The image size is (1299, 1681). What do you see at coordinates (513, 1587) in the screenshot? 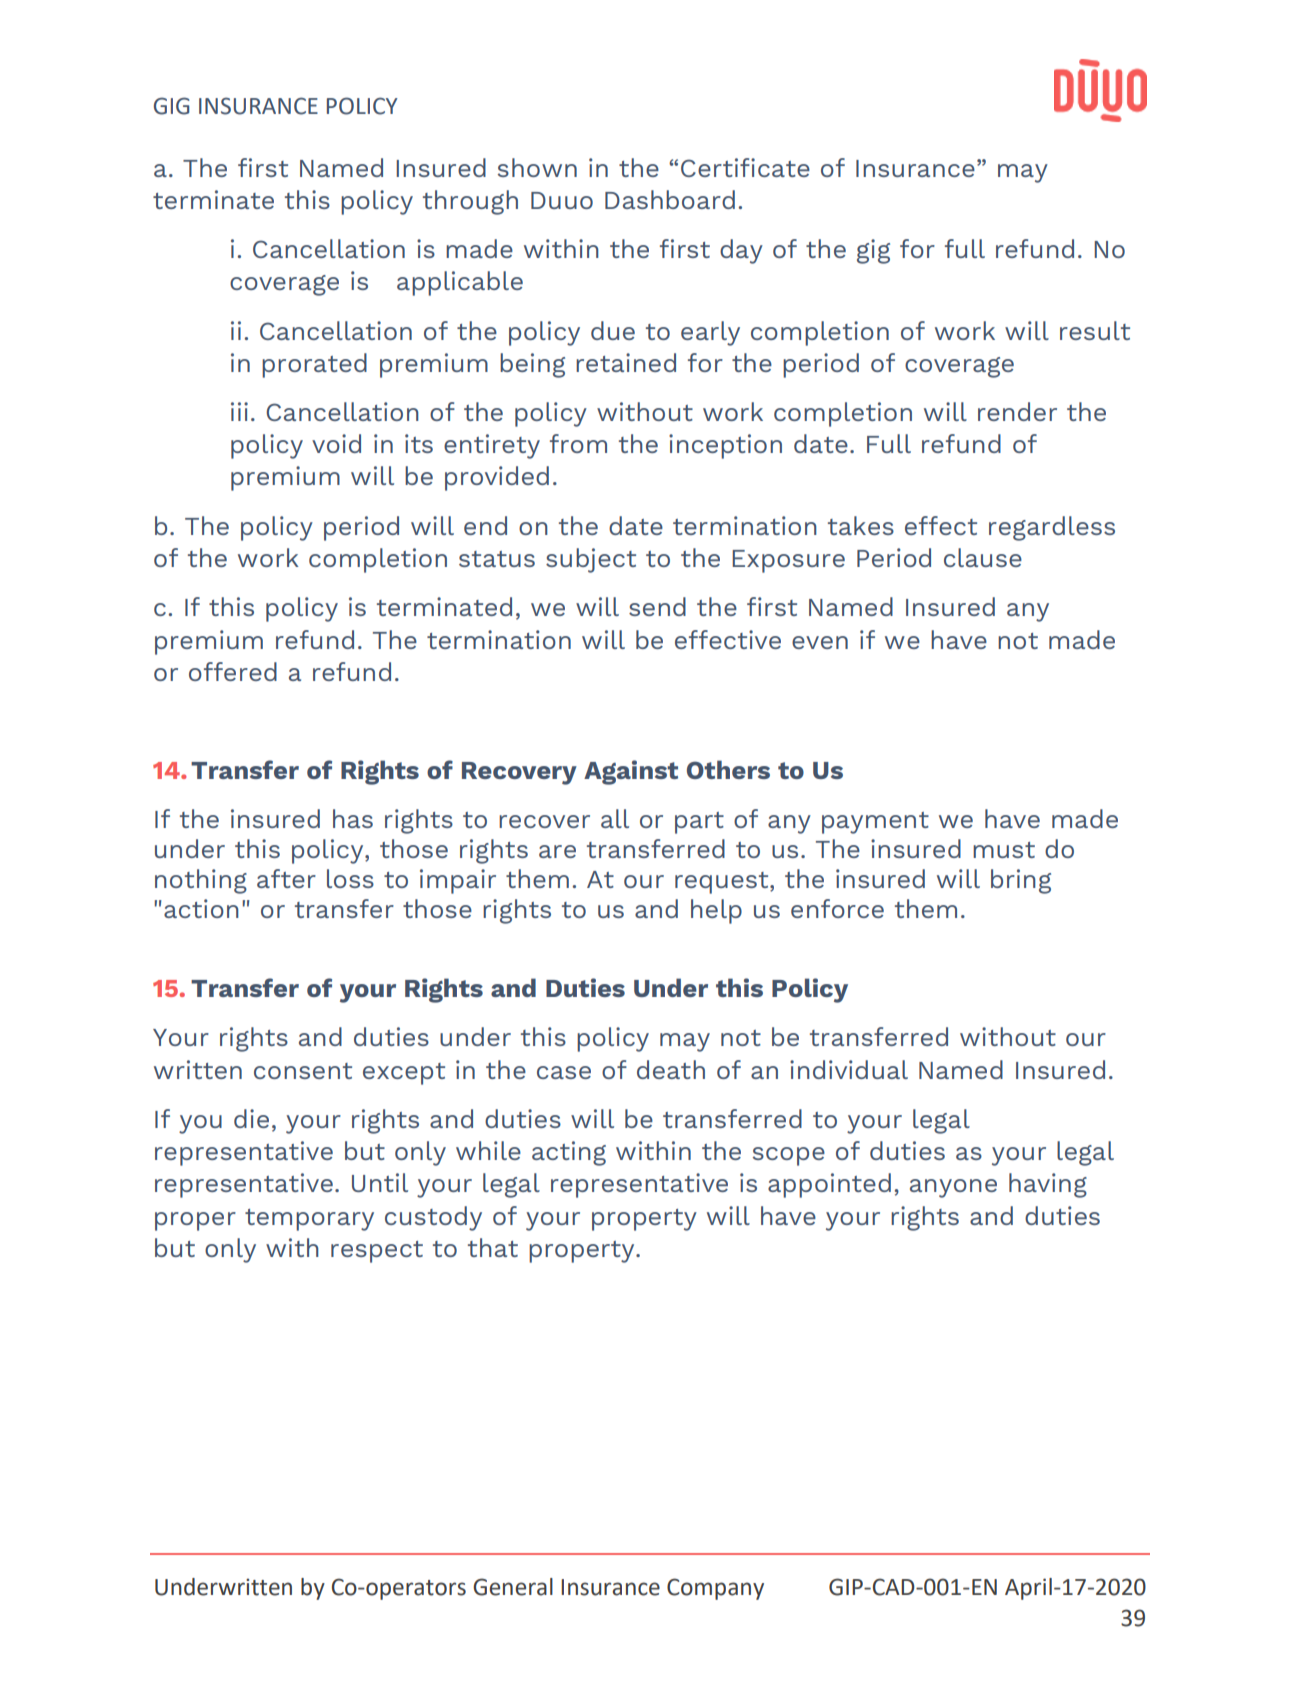
I see `General` at bounding box center [513, 1587].
